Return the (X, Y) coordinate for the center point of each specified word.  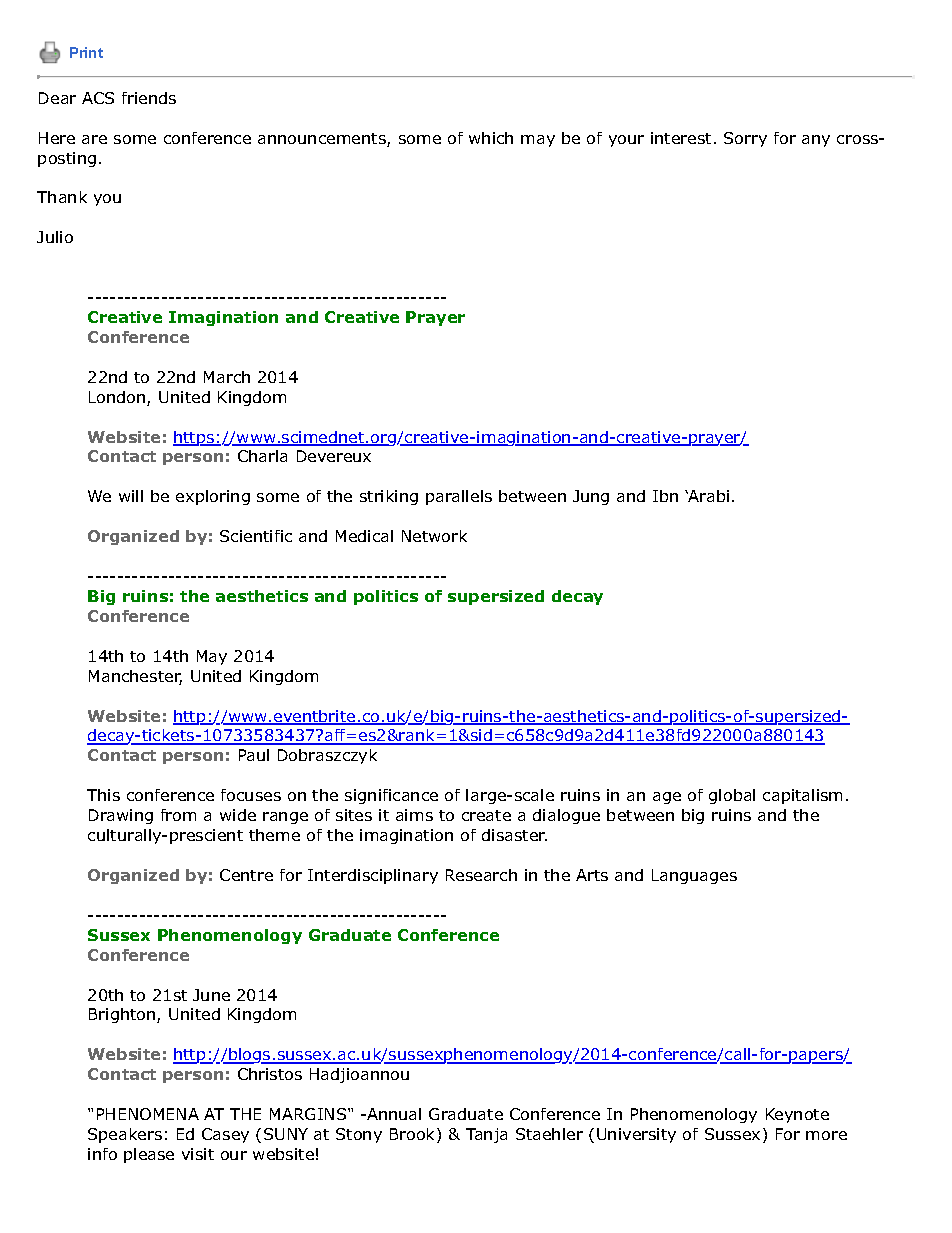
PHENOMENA (148, 1114)
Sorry (745, 139)
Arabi (708, 496)
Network (434, 536)
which (491, 138)
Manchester (135, 677)
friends (149, 98)
